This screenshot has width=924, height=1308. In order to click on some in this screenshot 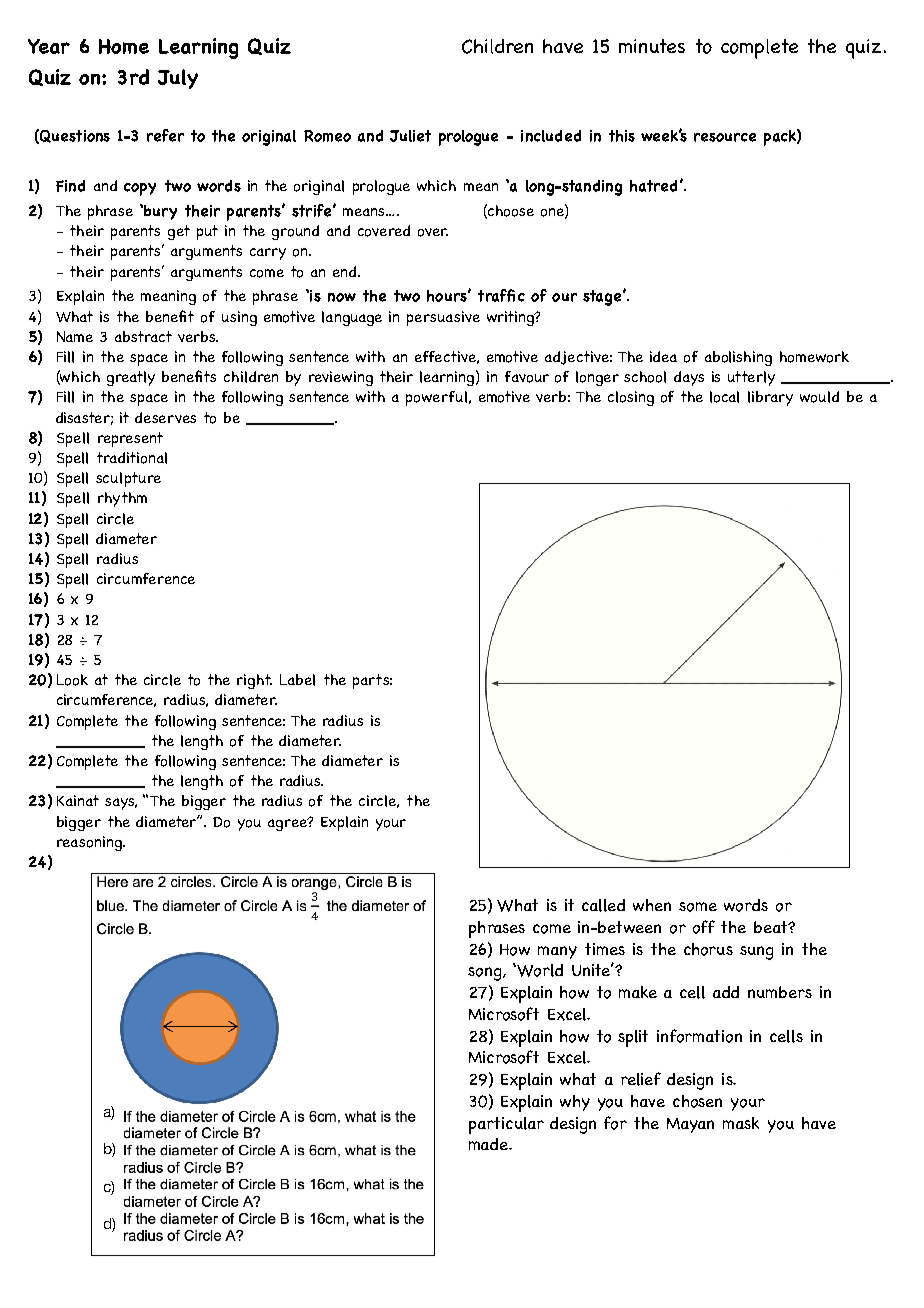, I will do `click(698, 907)`.
